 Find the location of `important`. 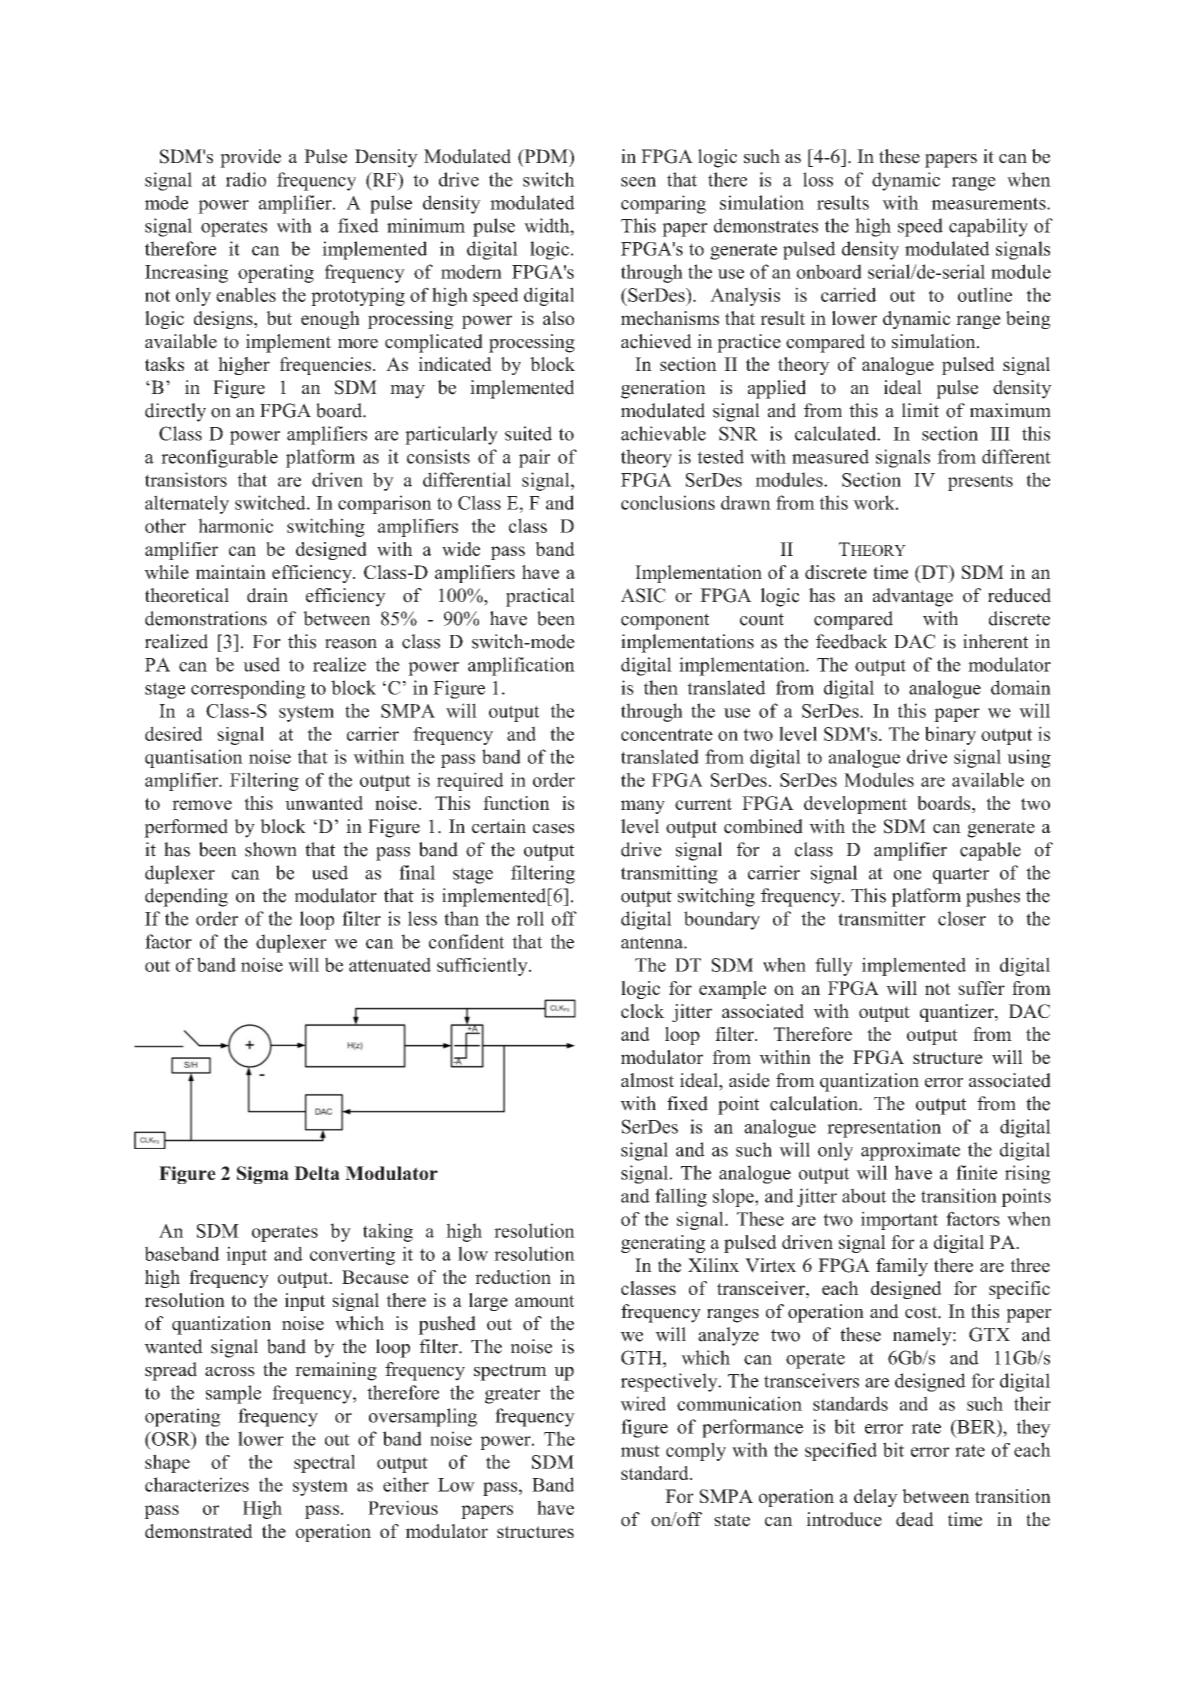

important is located at coordinates (899, 1220).
